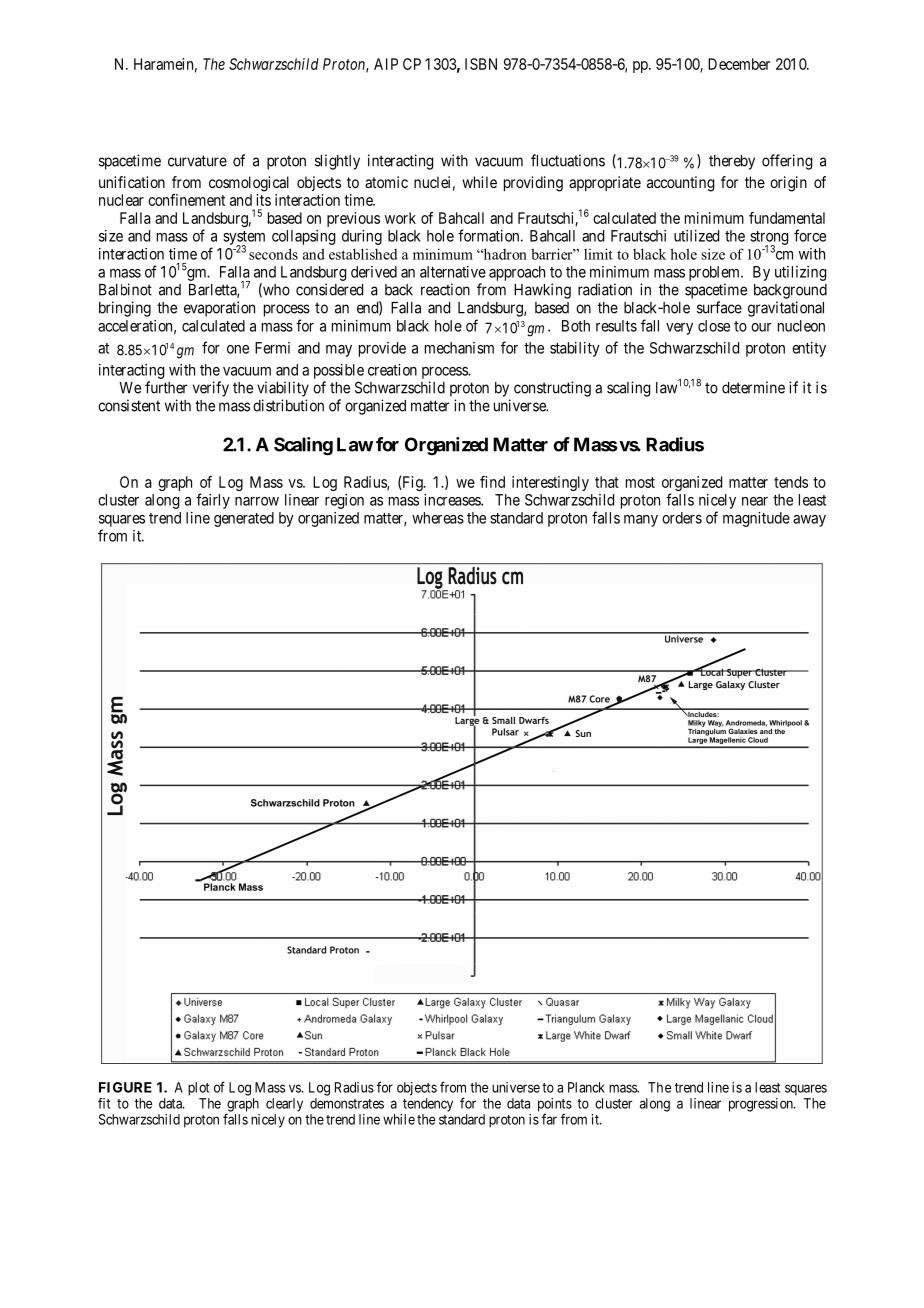 This image has height=1308, width=924. Describe the element at coordinates (244, 519) in the image. I see `generated` at that location.
